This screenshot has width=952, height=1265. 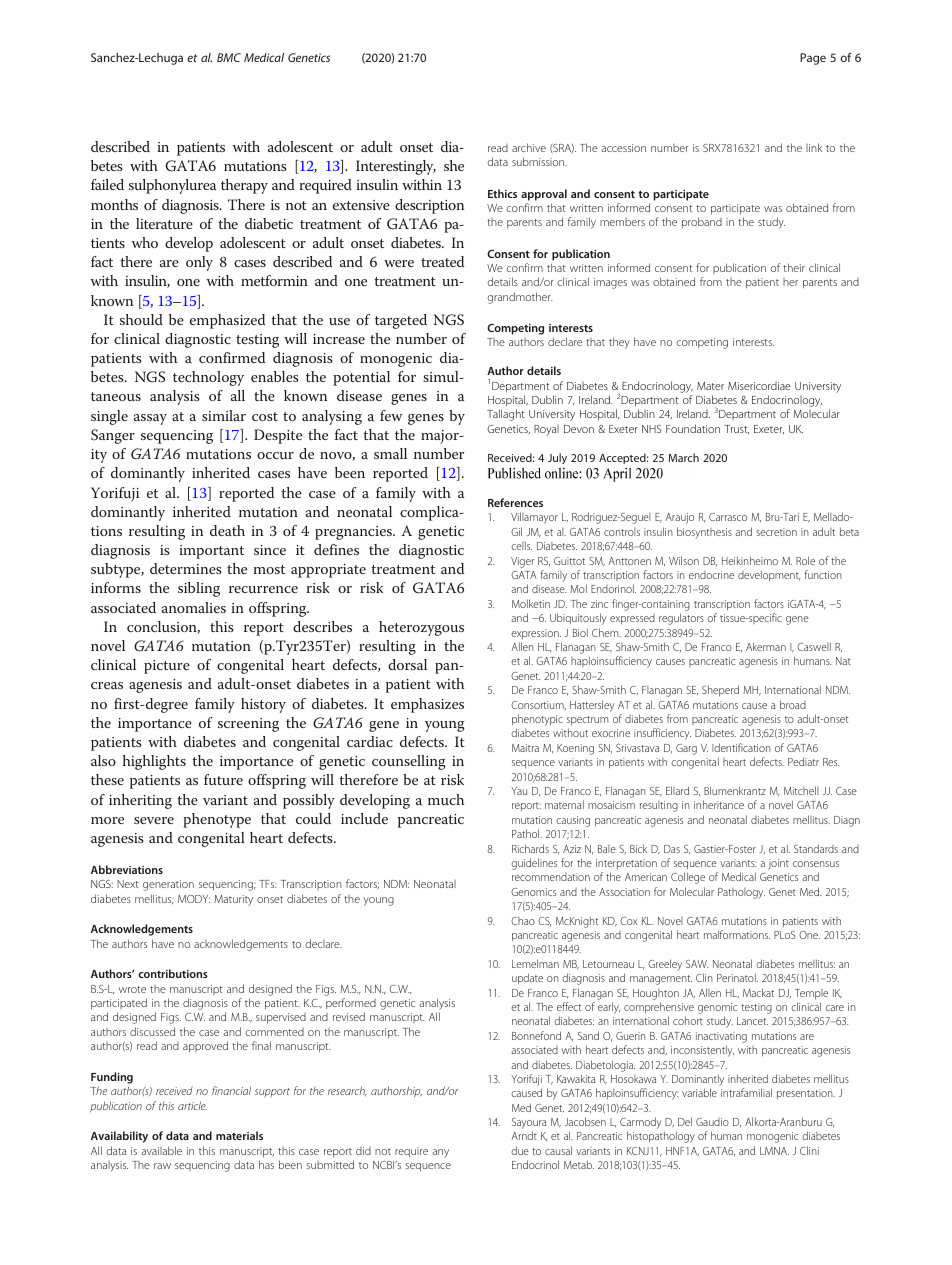 I want to click on much, so click(x=446, y=799).
